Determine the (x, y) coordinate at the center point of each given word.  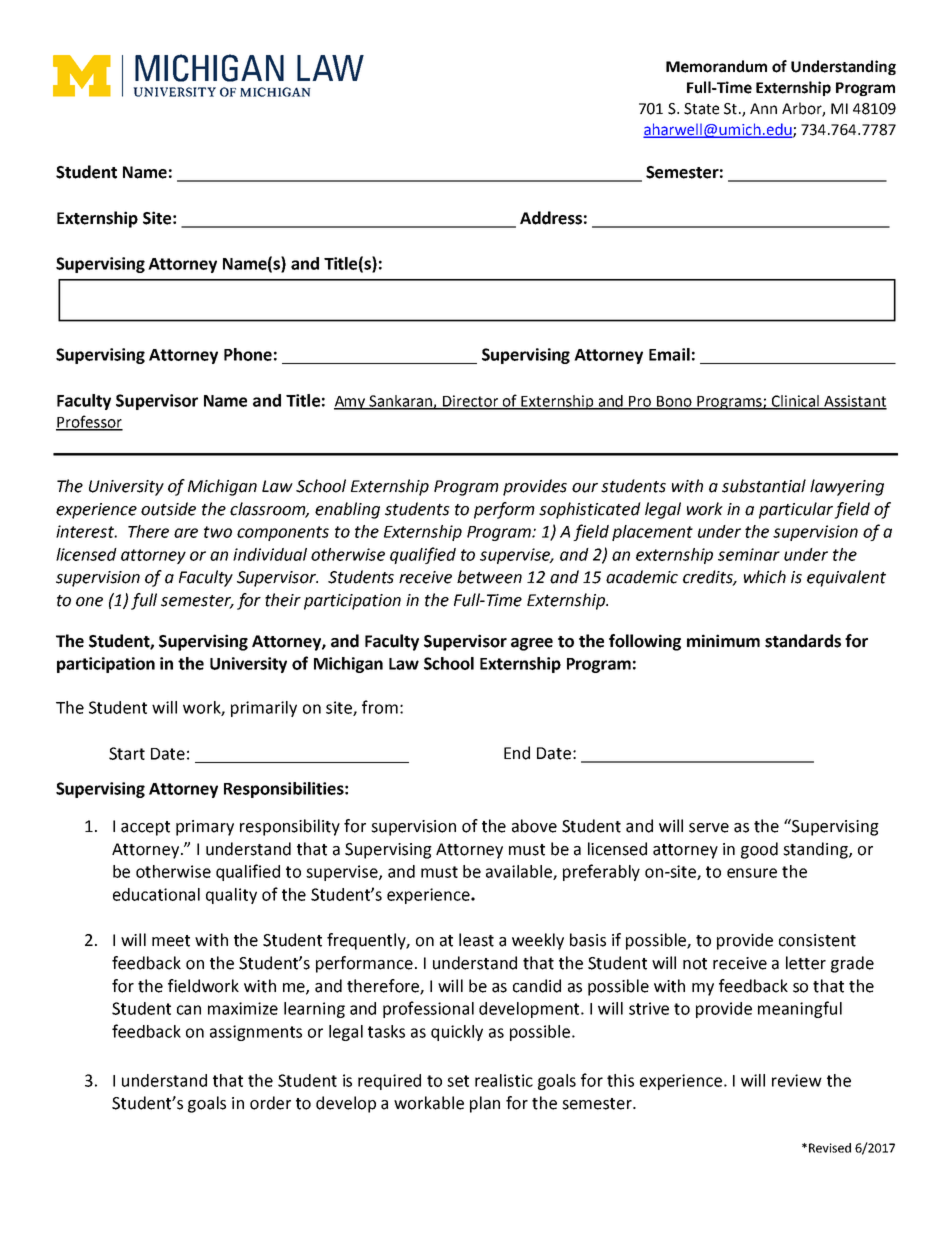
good (759, 850)
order (270, 1103)
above (534, 826)
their (283, 600)
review (797, 1080)
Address (551, 218)
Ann (763, 108)
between (489, 577)
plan (485, 1104)
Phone (248, 354)
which (765, 577)
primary (205, 828)
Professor (89, 422)
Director (471, 402)
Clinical (795, 402)
